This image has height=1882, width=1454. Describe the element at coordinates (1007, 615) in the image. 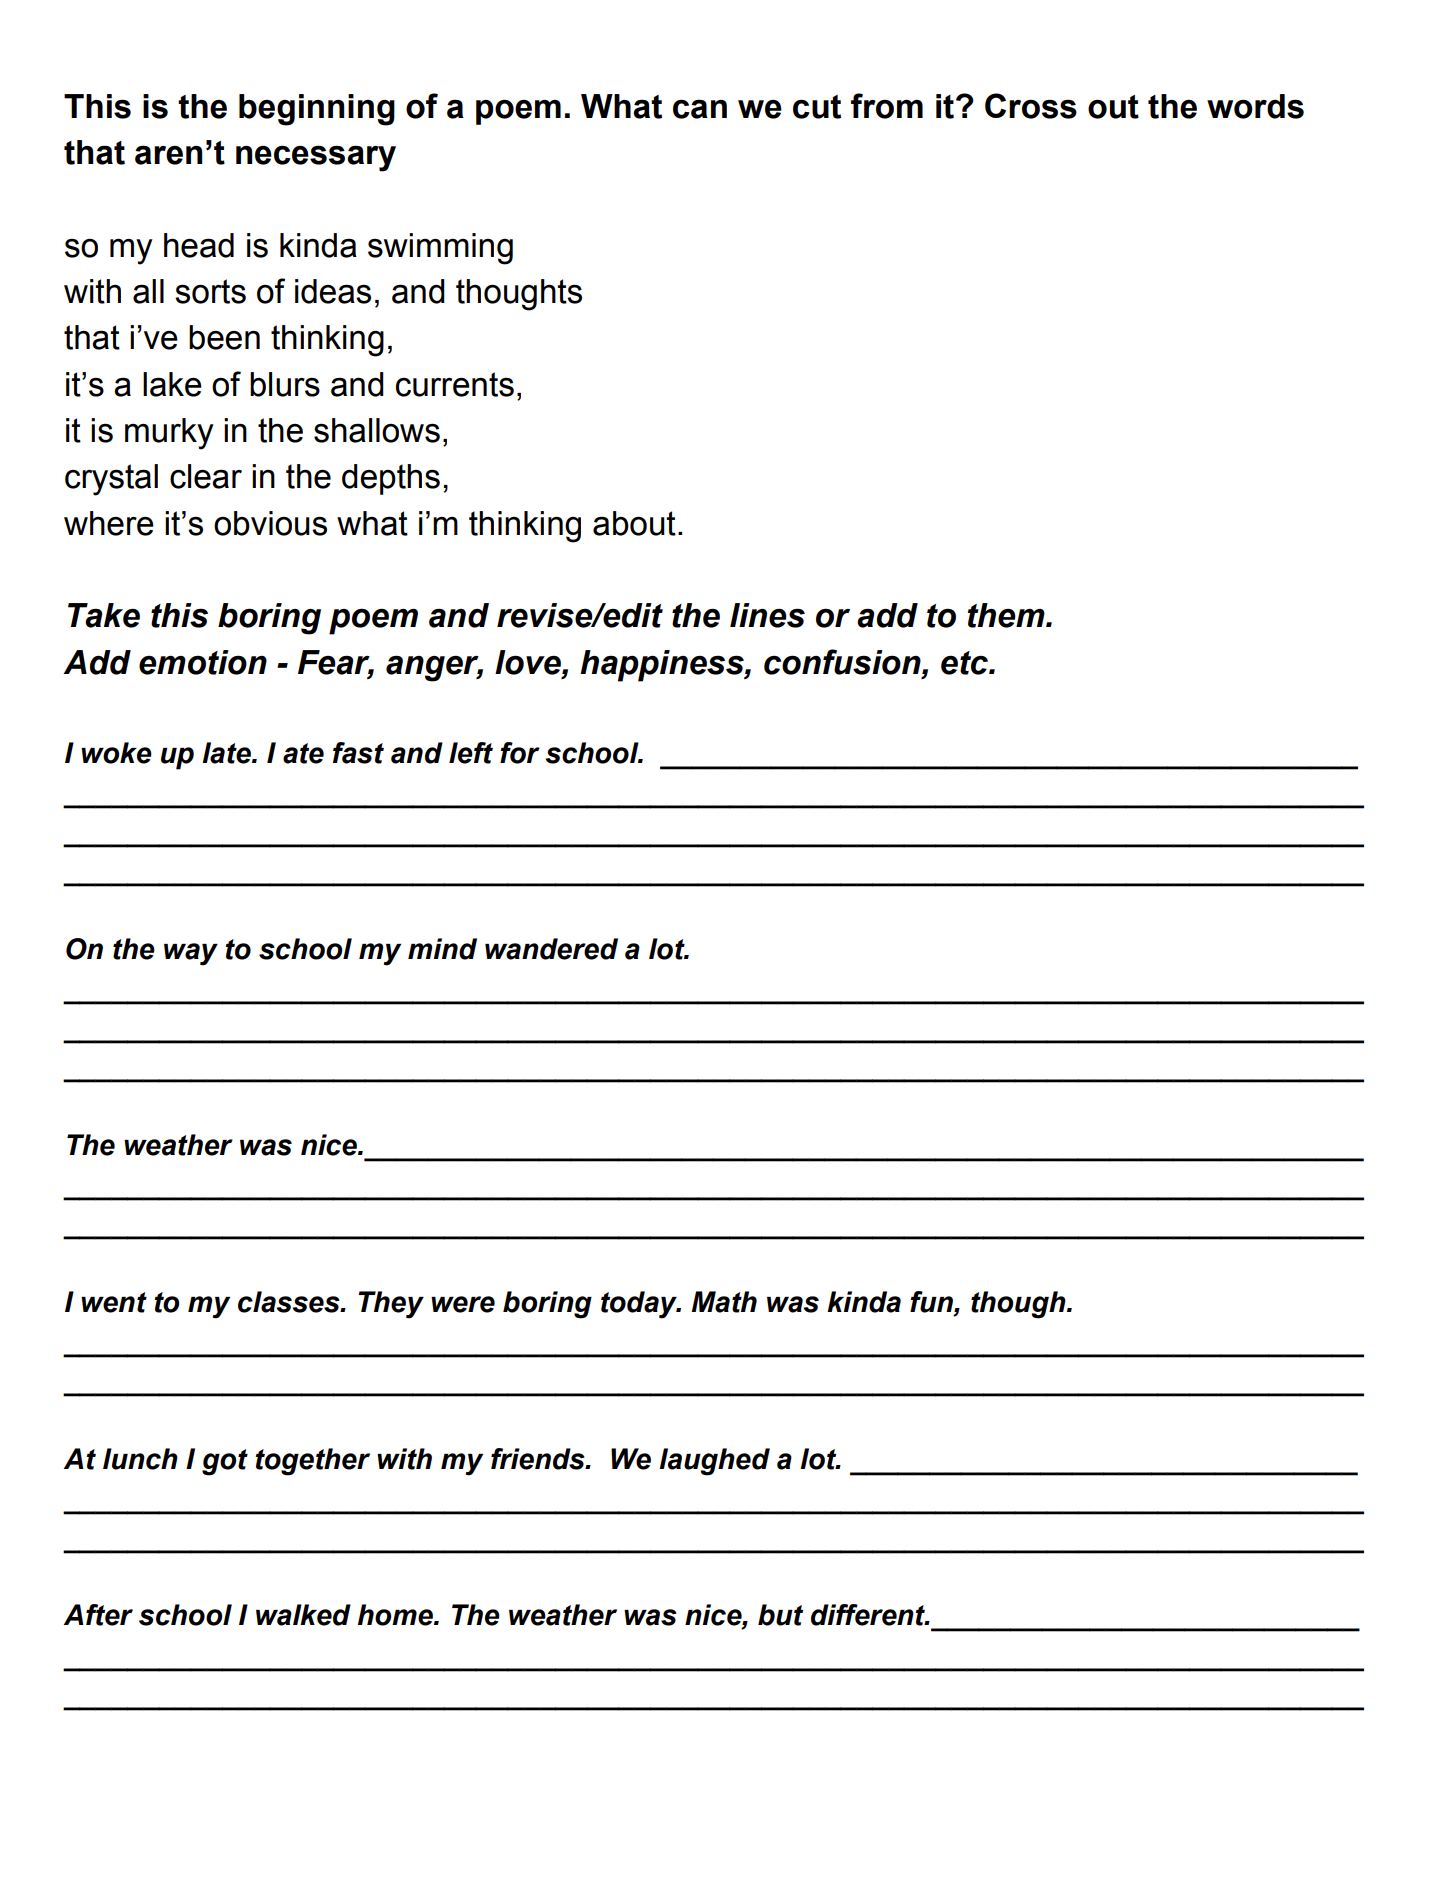

I see `them` at that location.
